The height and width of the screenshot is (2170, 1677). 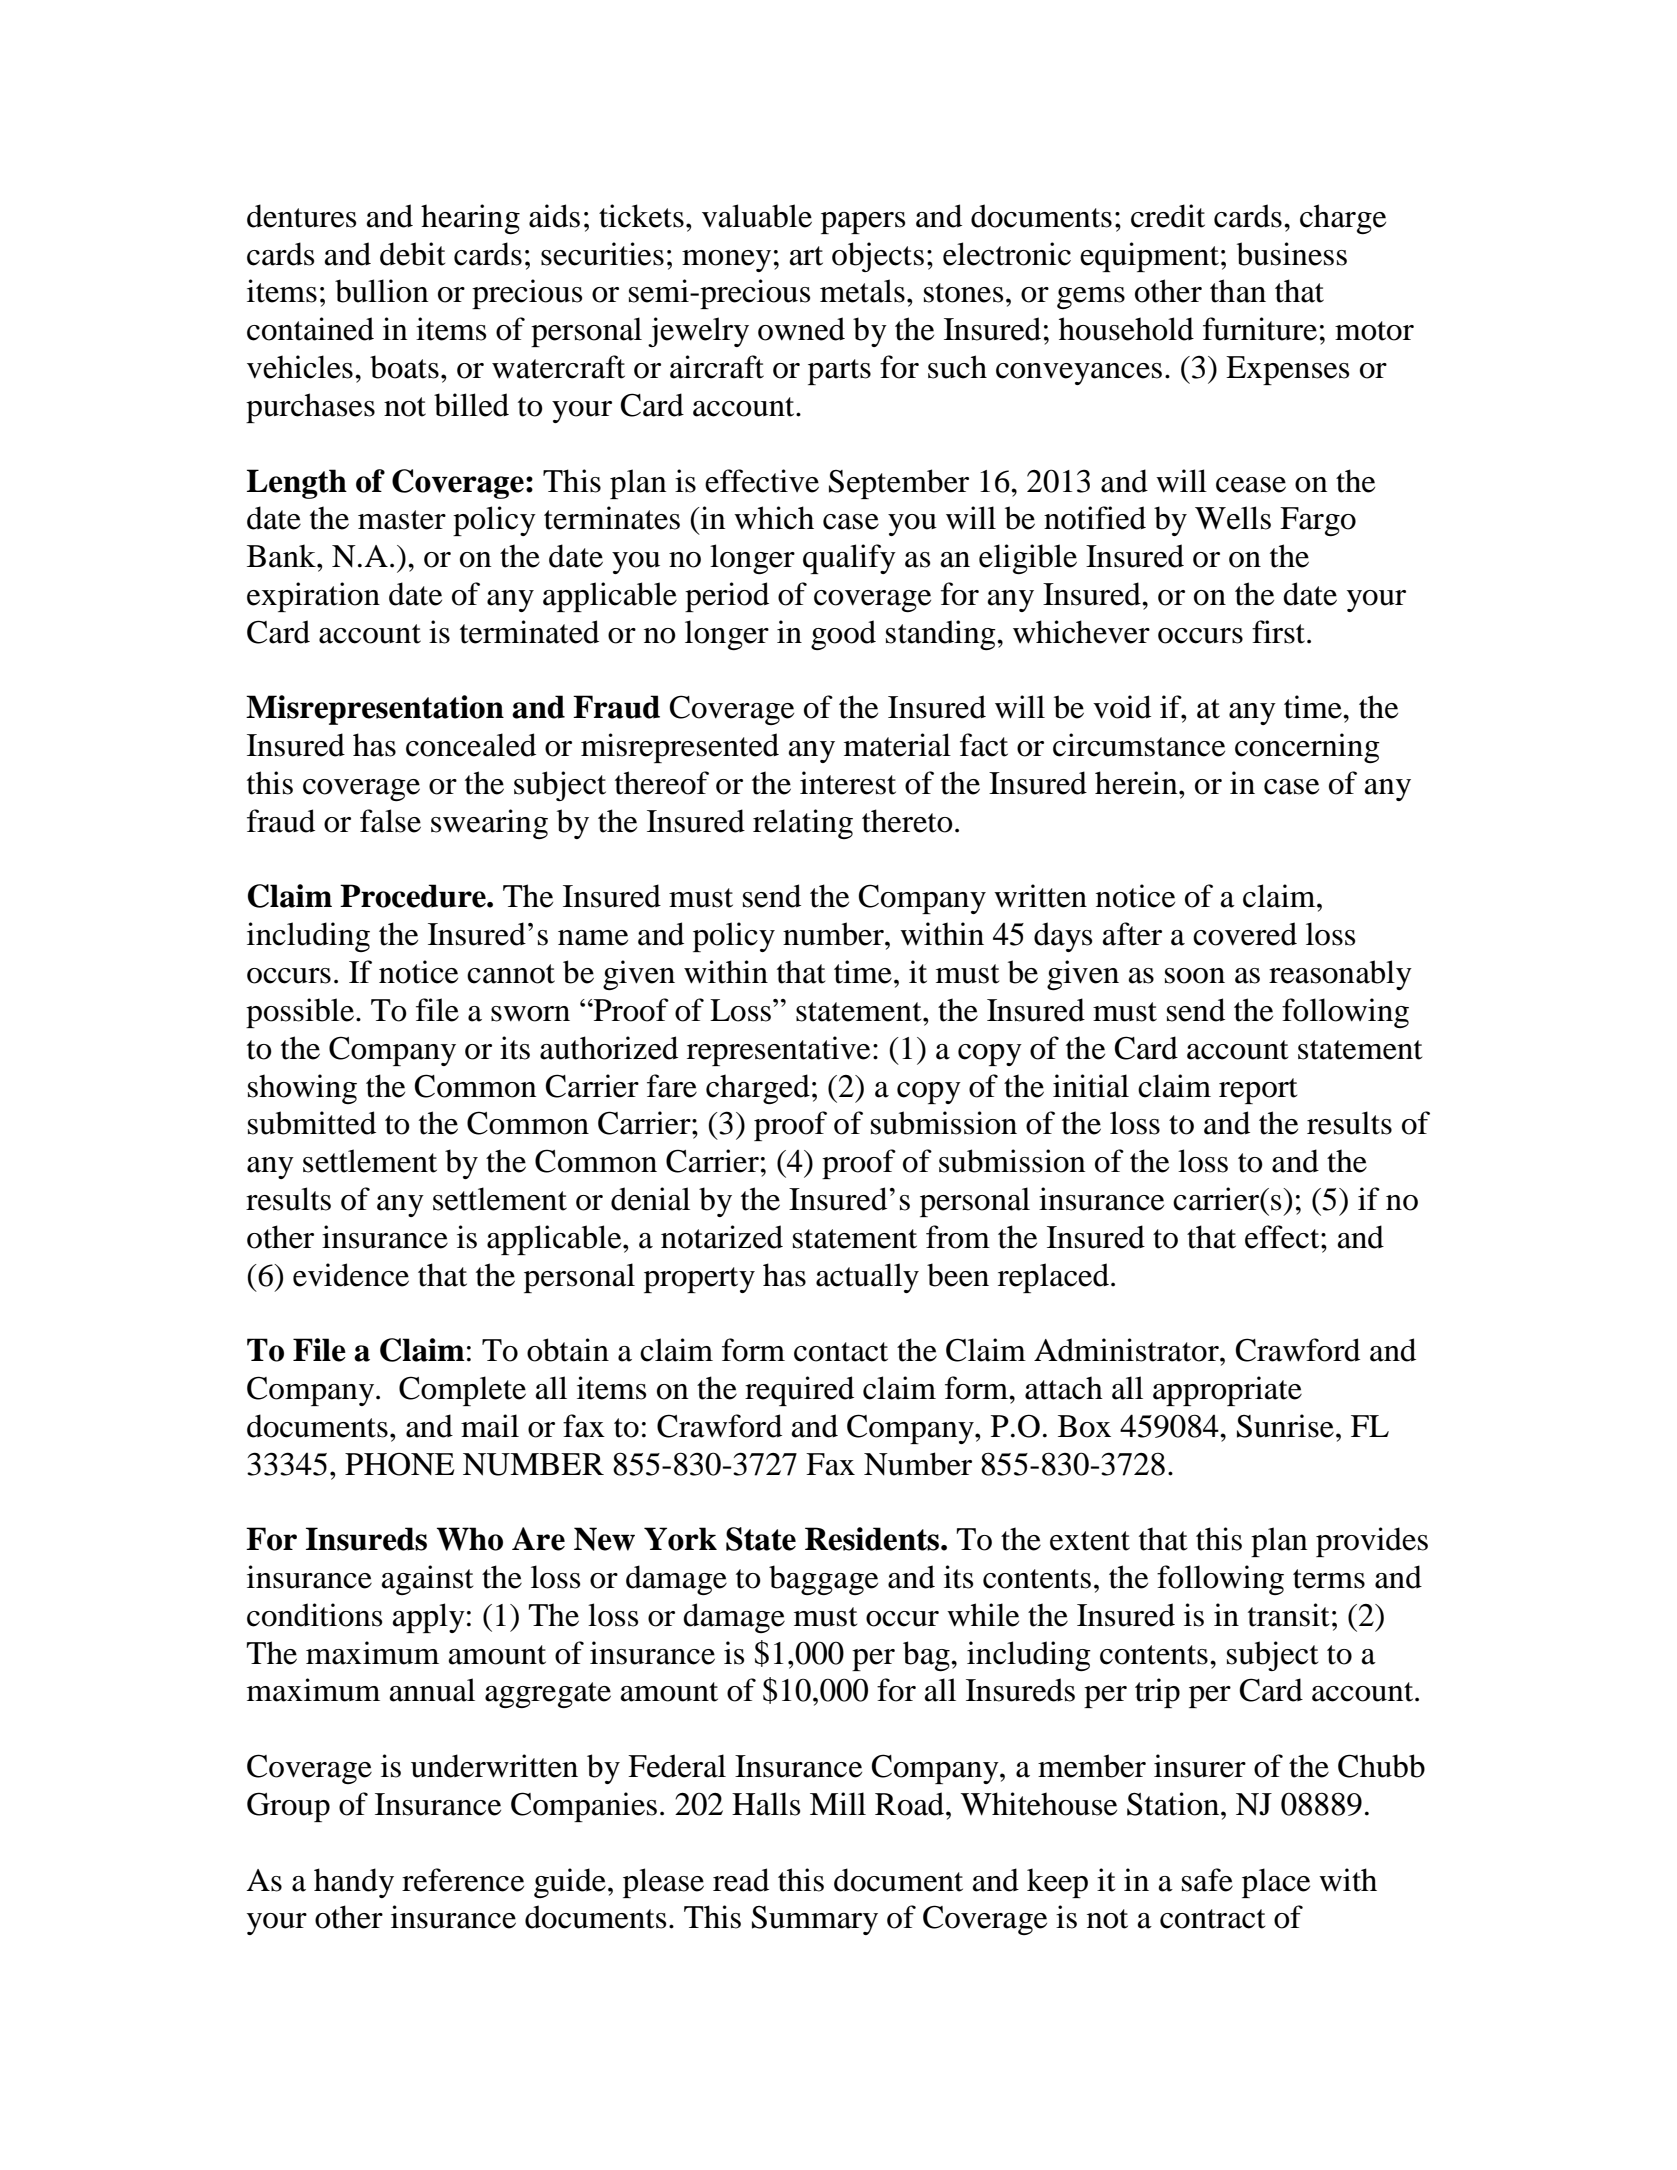 What do you see at coordinates (862, 291) in the screenshot?
I see `metals` at bounding box center [862, 291].
